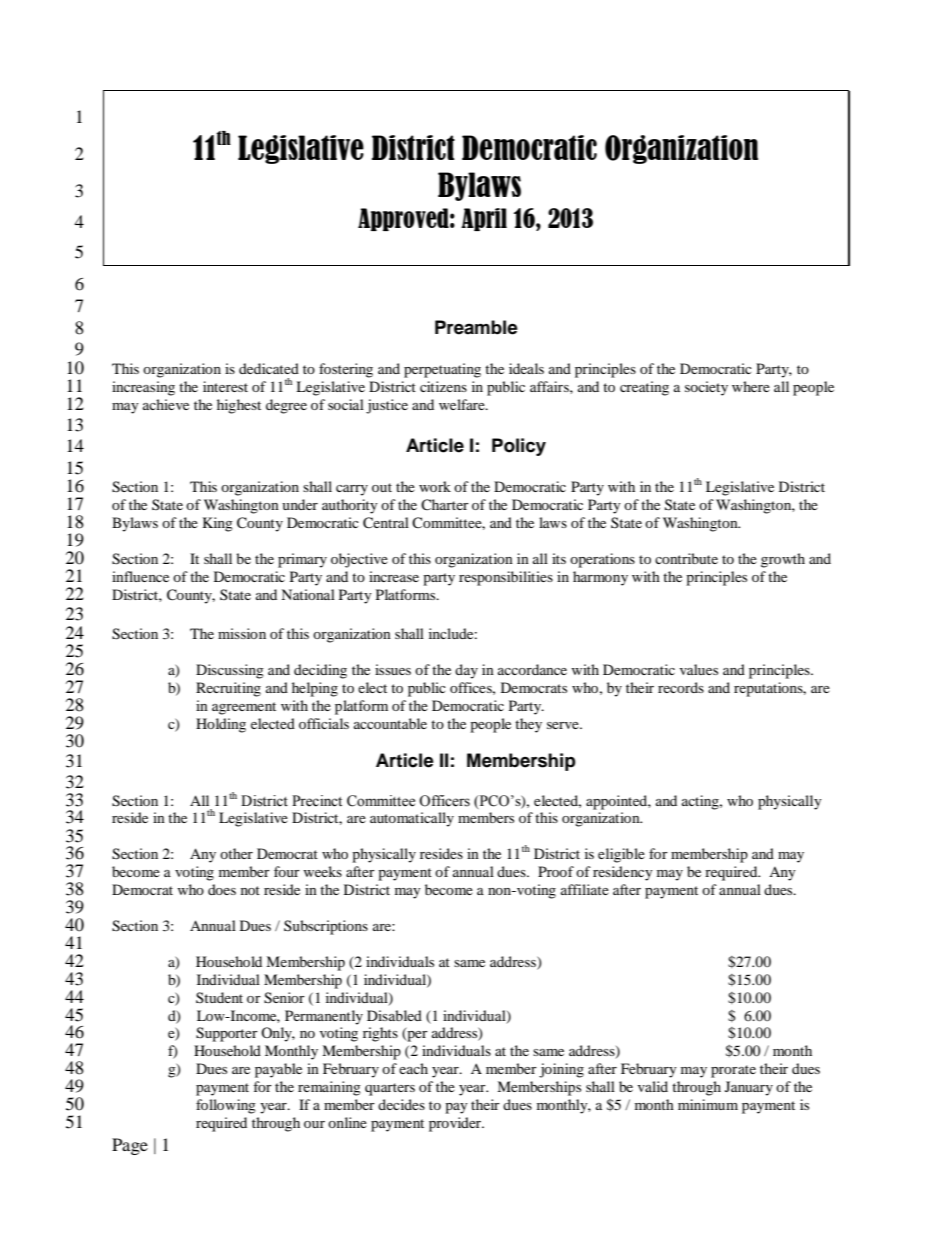 The height and width of the screenshot is (1233, 952). What do you see at coordinates (484, 219) in the screenshot?
I see `April` at bounding box center [484, 219].
